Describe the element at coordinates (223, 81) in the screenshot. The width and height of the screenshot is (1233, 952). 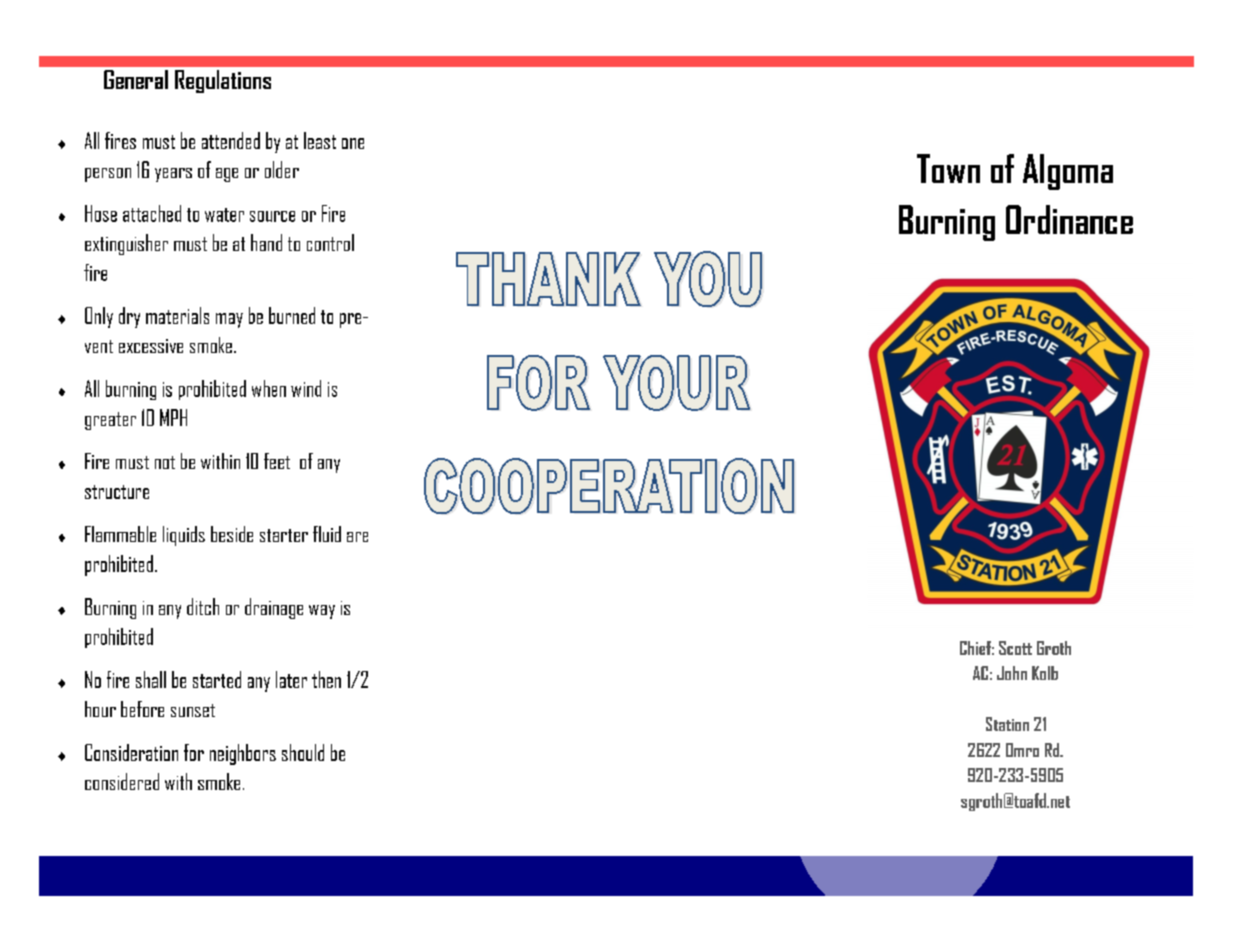
I see `Regulations` at that location.
